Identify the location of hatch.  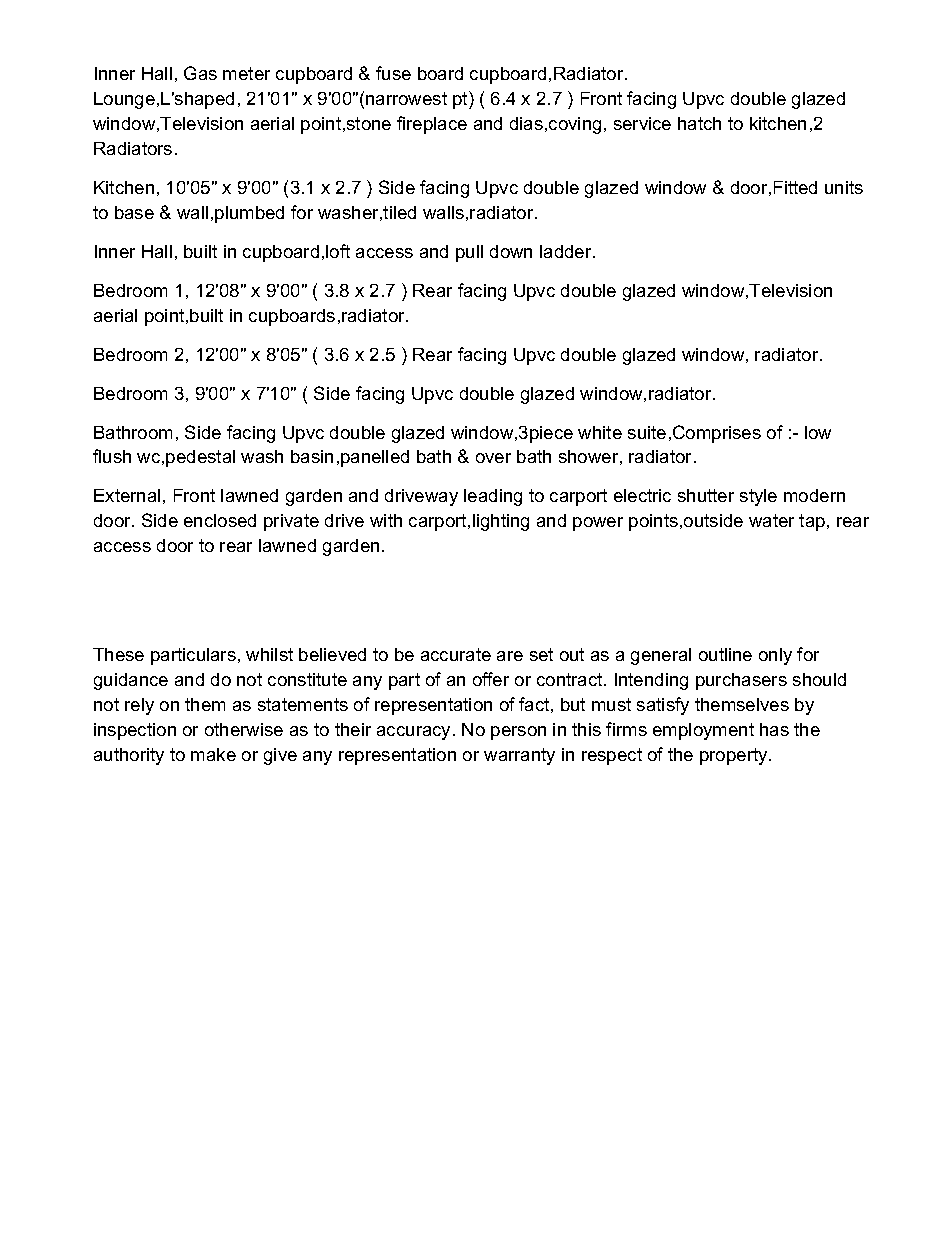
(699, 123).
